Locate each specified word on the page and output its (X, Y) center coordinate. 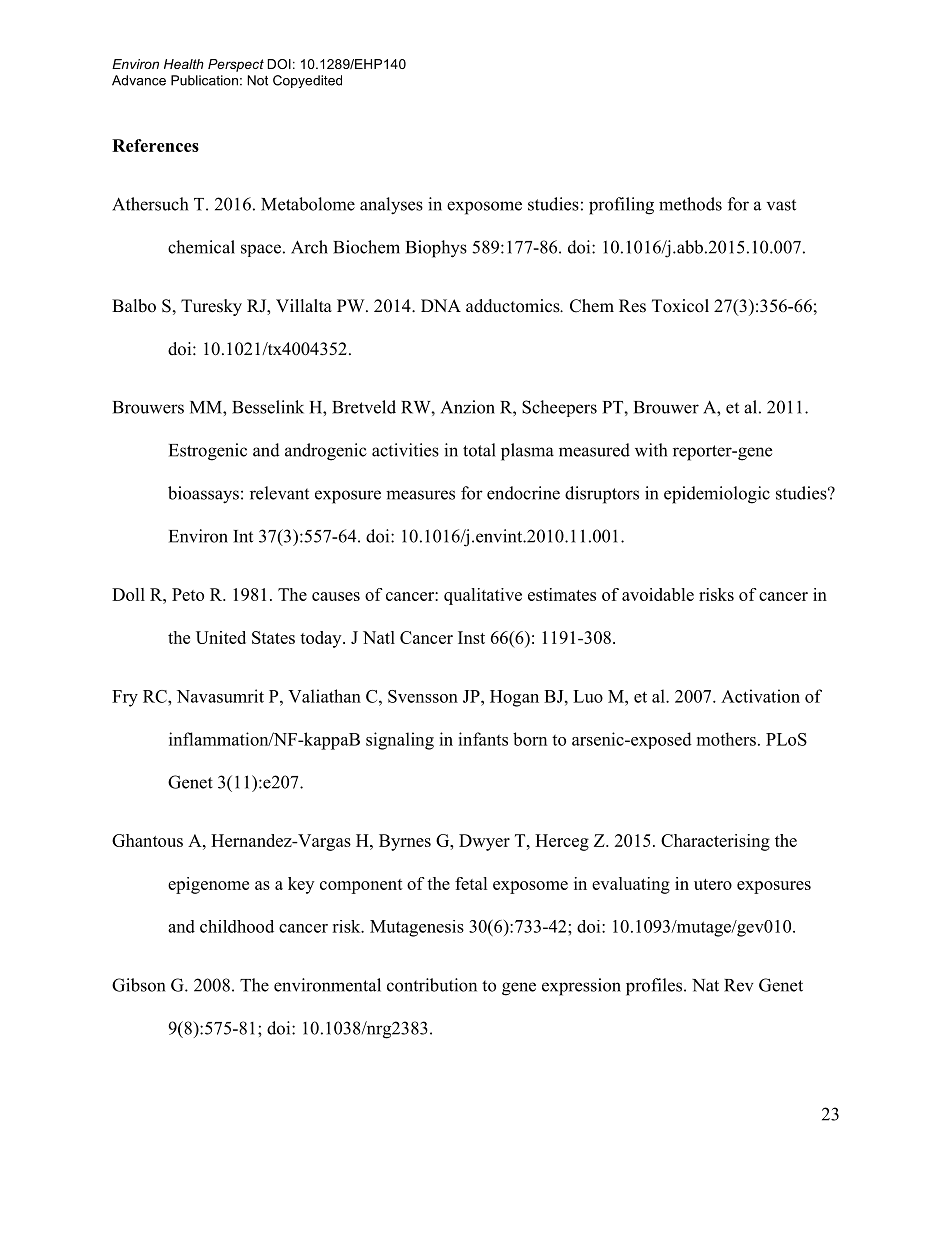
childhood (237, 926)
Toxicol (680, 306)
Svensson (423, 696)
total (479, 450)
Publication (204, 80)
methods (690, 204)
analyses (391, 206)
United (221, 637)
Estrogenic (208, 452)
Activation (760, 696)
